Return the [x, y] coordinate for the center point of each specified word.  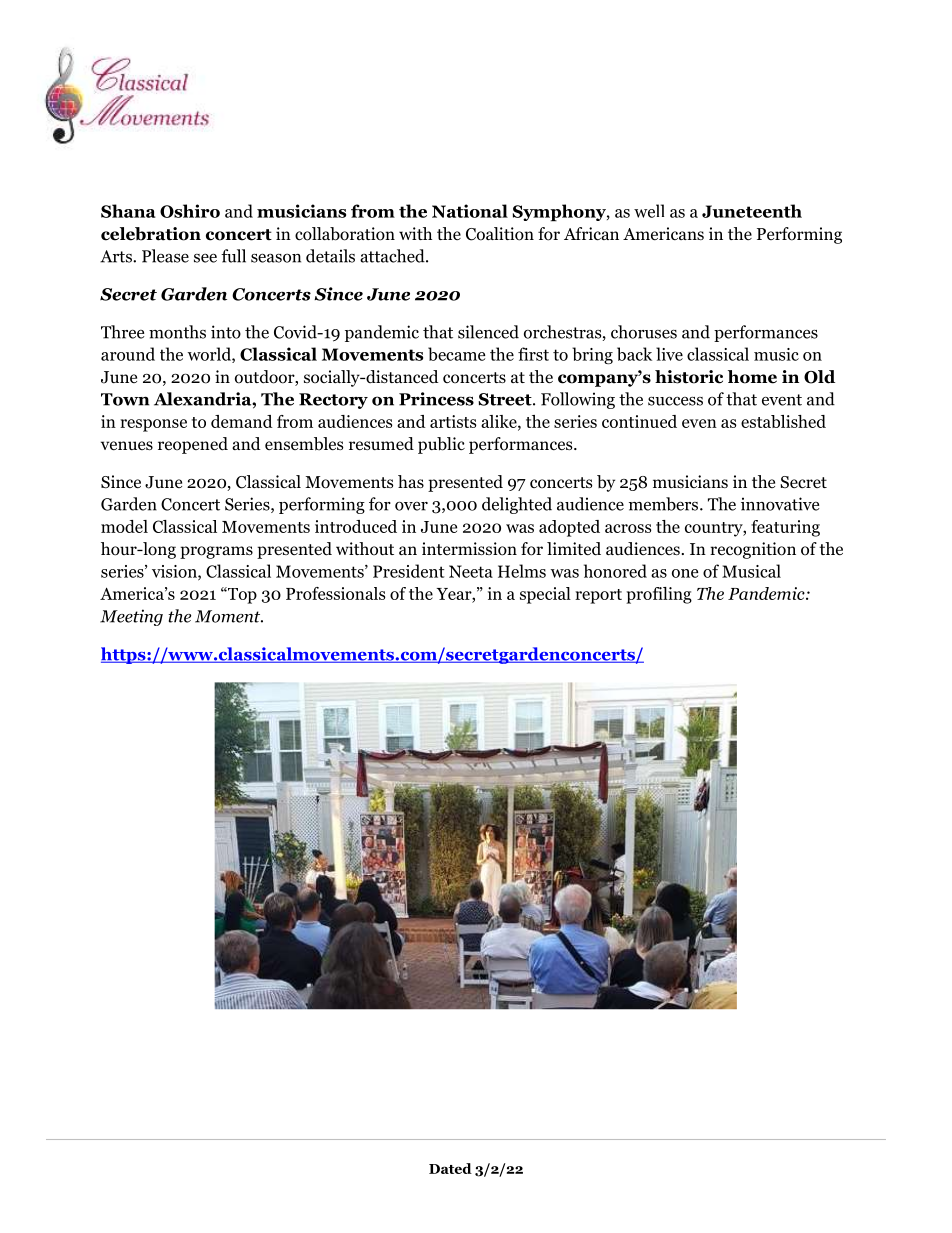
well [649, 211]
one [685, 573]
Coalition [500, 234]
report [598, 596]
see [205, 258]
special [545, 595]
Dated [450, 1168]
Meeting [131, 617]
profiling [659, 595]
